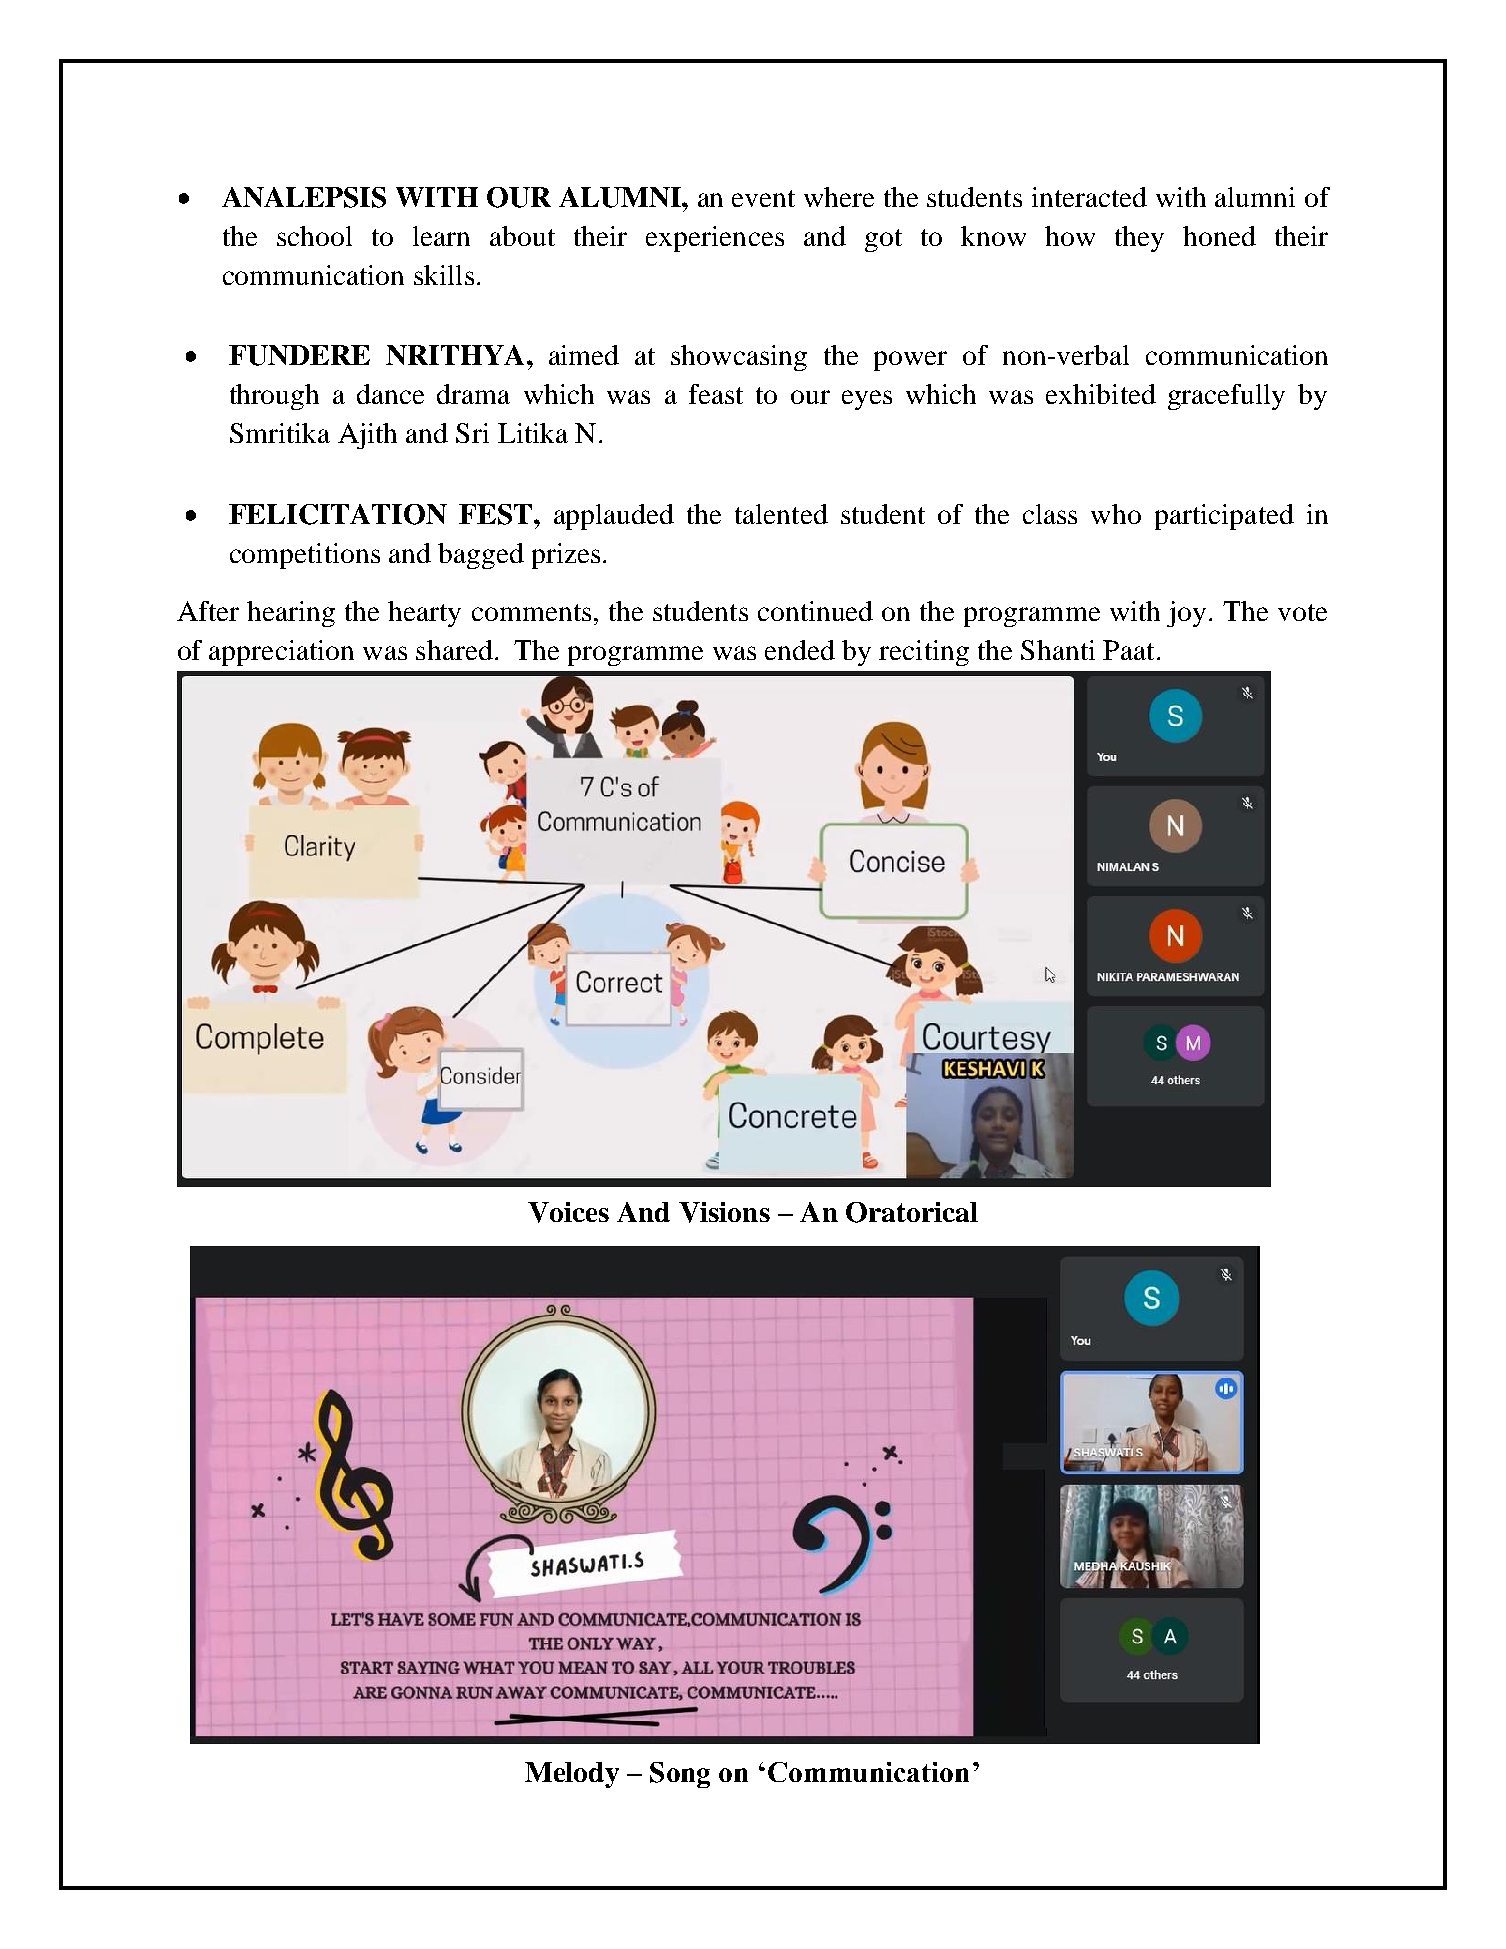  Describe the element at coordinates (724, 1212) in the page. I see `Visions` at that location.
